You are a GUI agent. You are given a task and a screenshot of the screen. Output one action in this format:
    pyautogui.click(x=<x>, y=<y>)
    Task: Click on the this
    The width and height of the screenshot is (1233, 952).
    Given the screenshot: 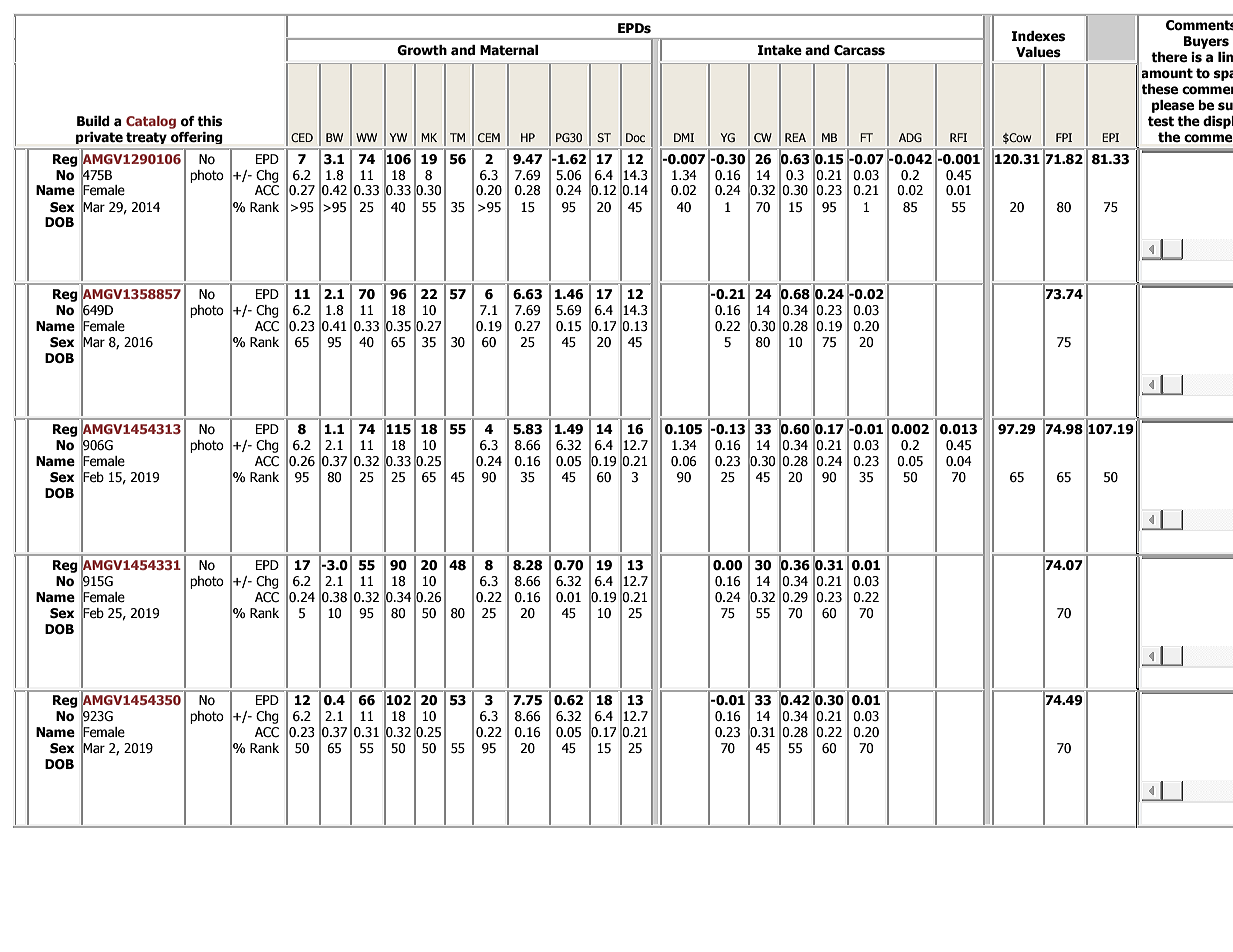 What is the action you would take?
    pyautogui.click(x=209, y=121)
